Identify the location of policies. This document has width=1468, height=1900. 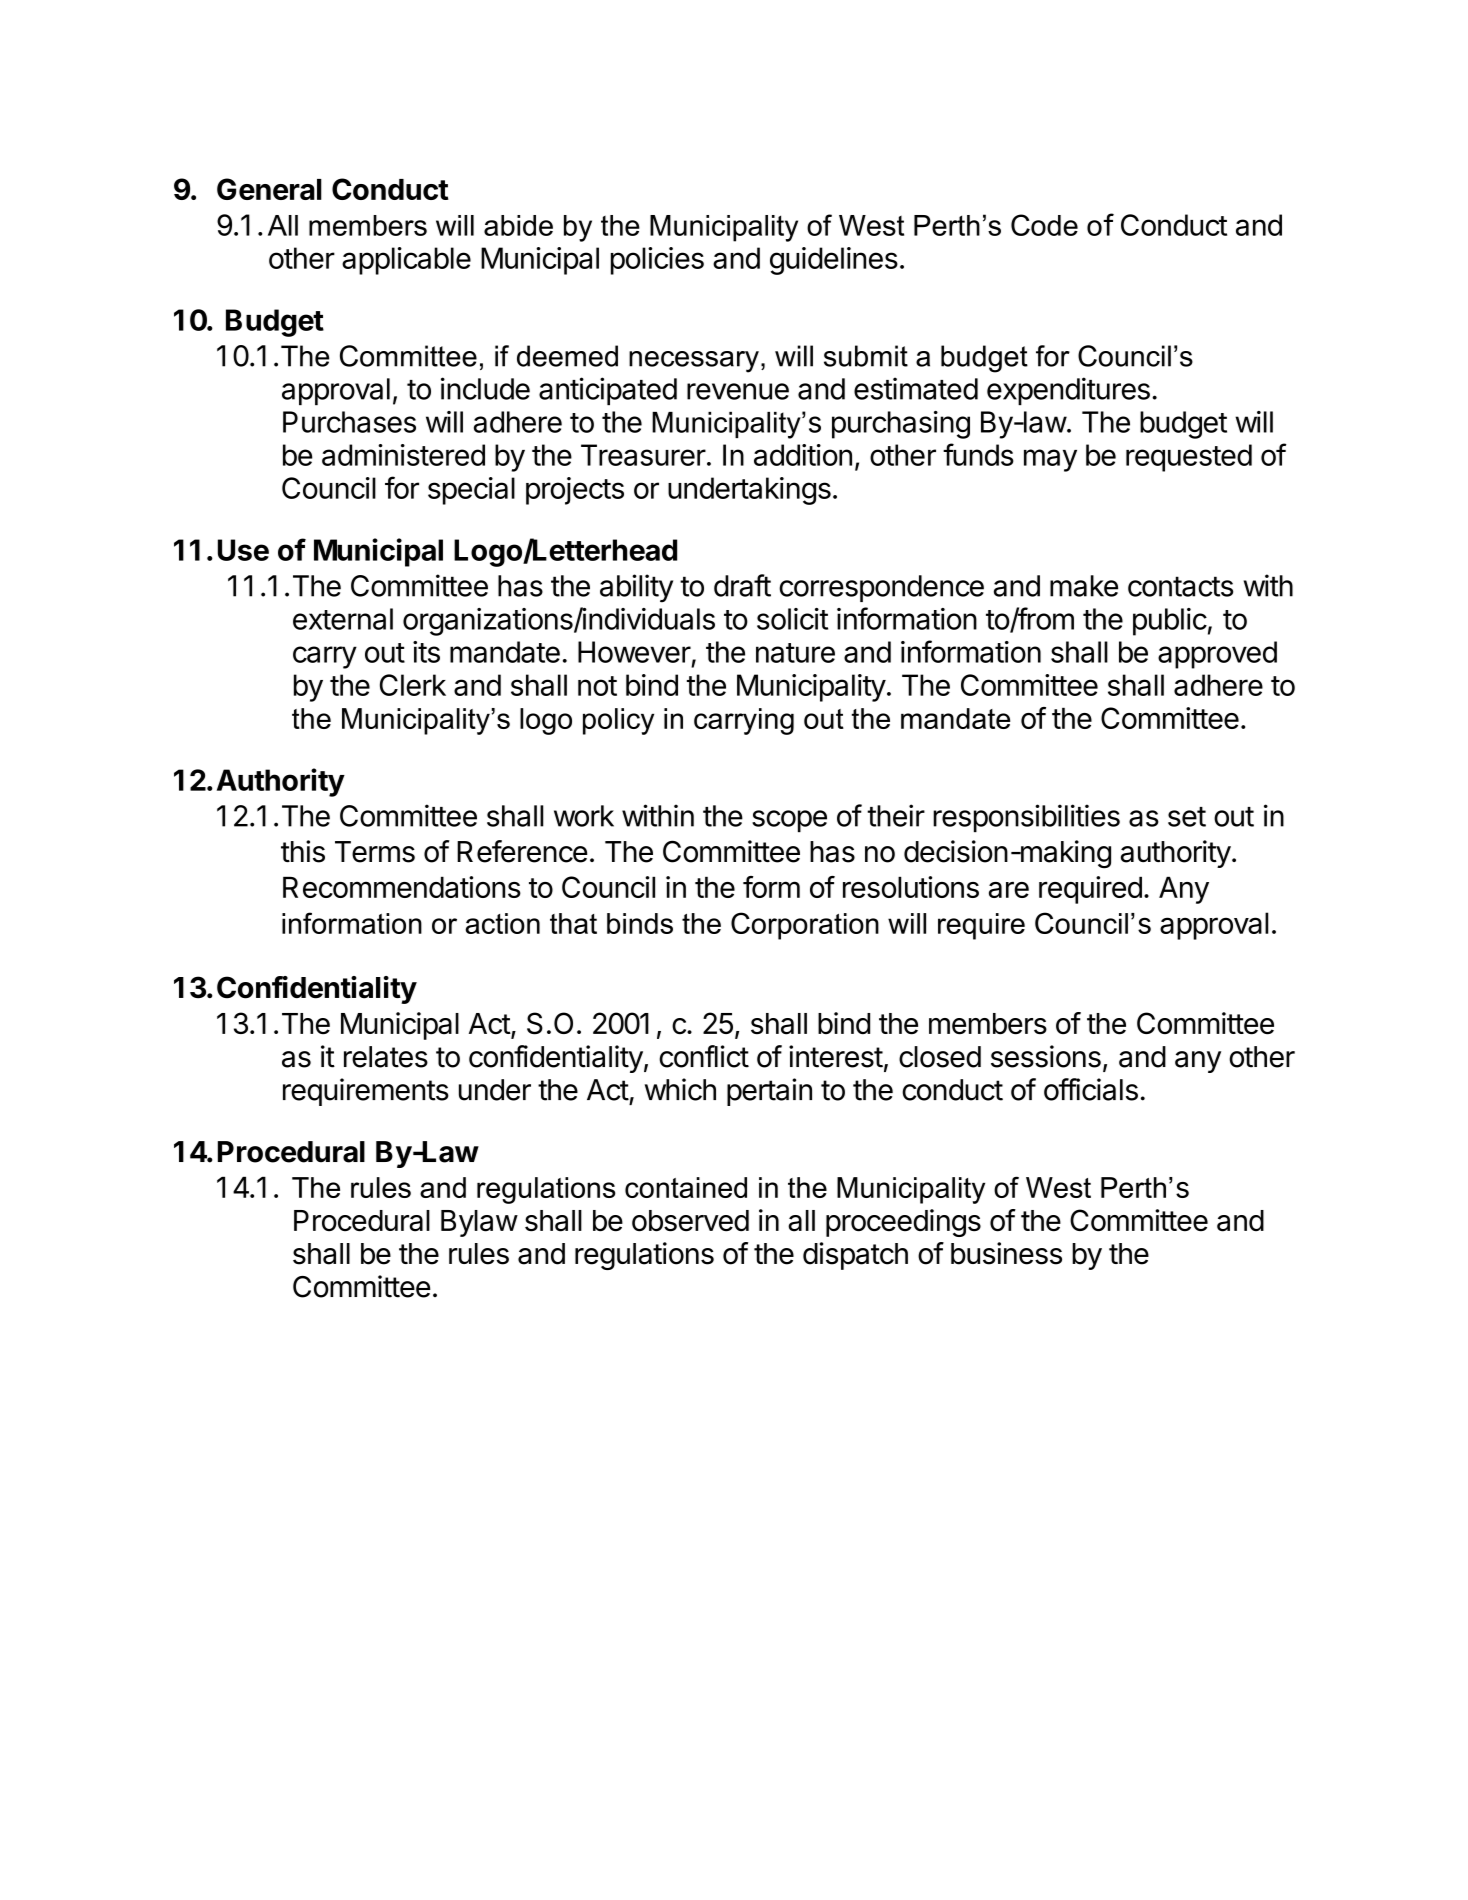
(657, 261).
